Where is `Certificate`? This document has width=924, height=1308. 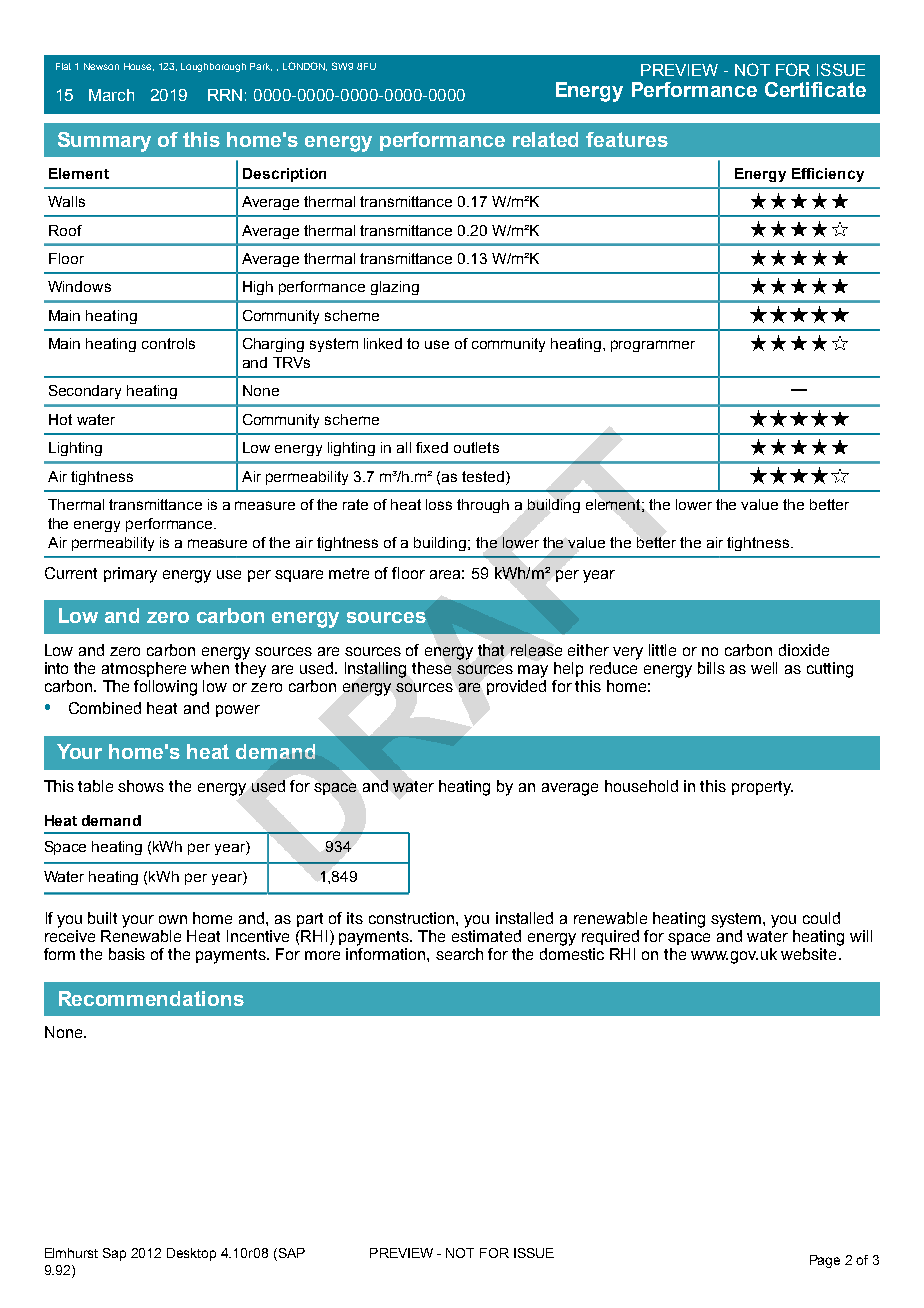
Certificate is located at coordinates (815, 89).
